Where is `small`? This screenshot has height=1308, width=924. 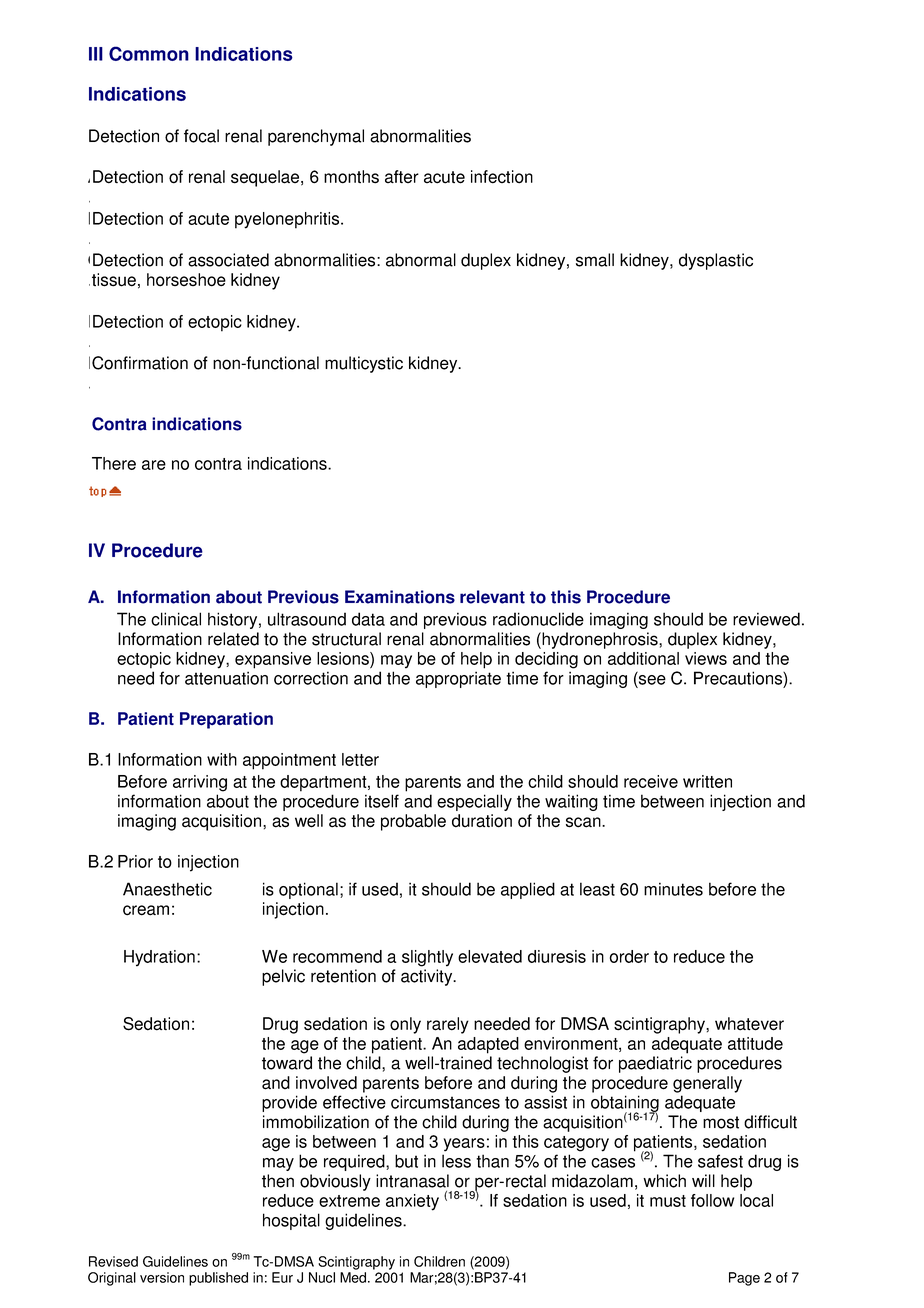 small is located at coordinates (595, 260).
